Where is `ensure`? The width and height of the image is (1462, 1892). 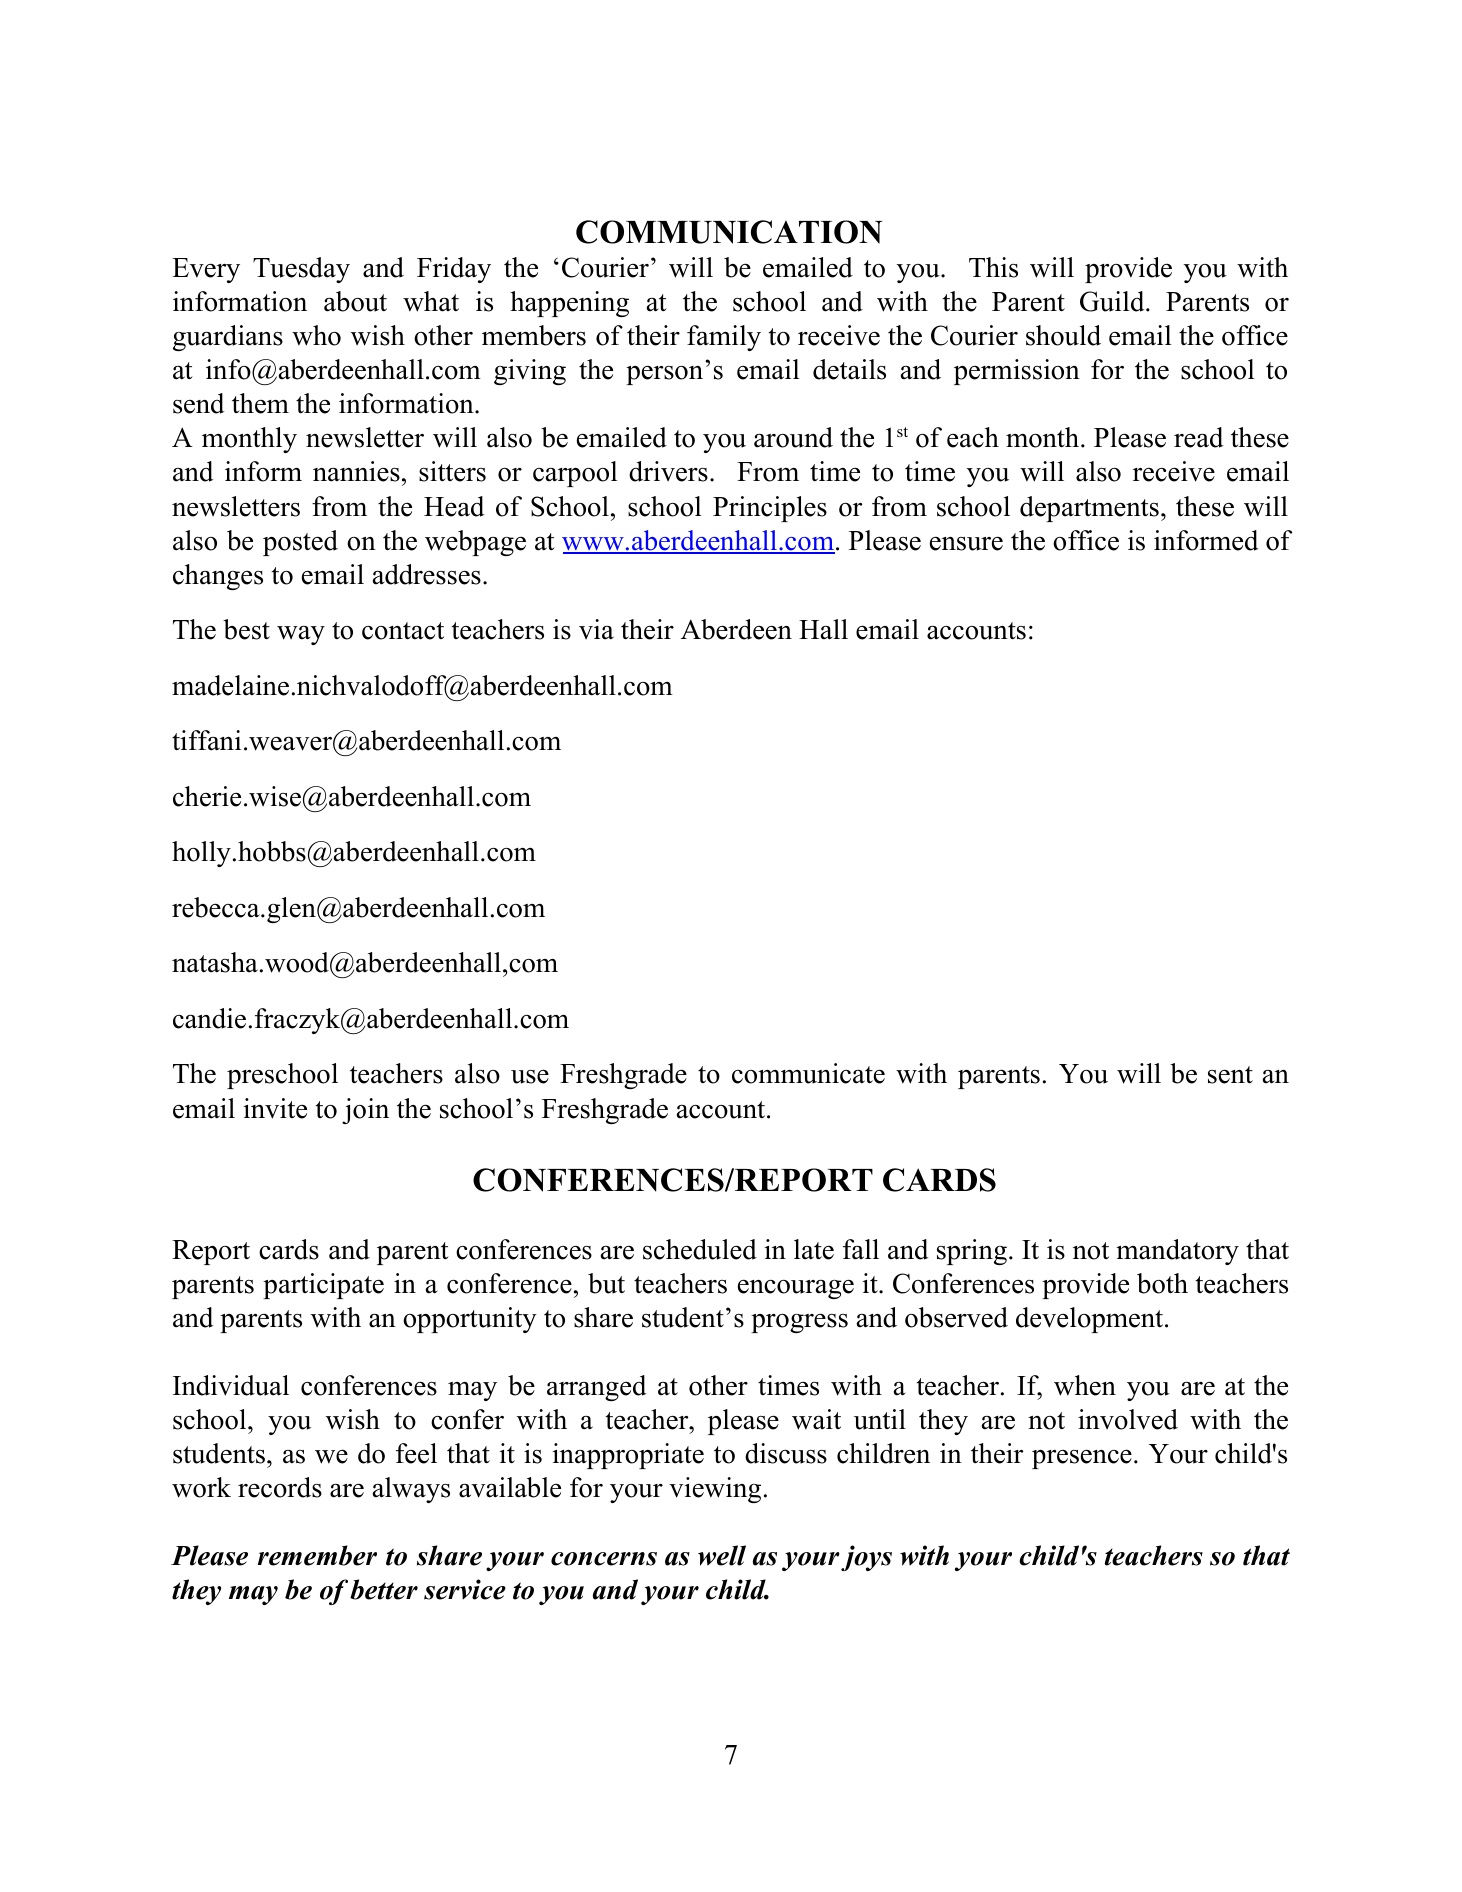 ensure is located at coordinates (966, 544).
